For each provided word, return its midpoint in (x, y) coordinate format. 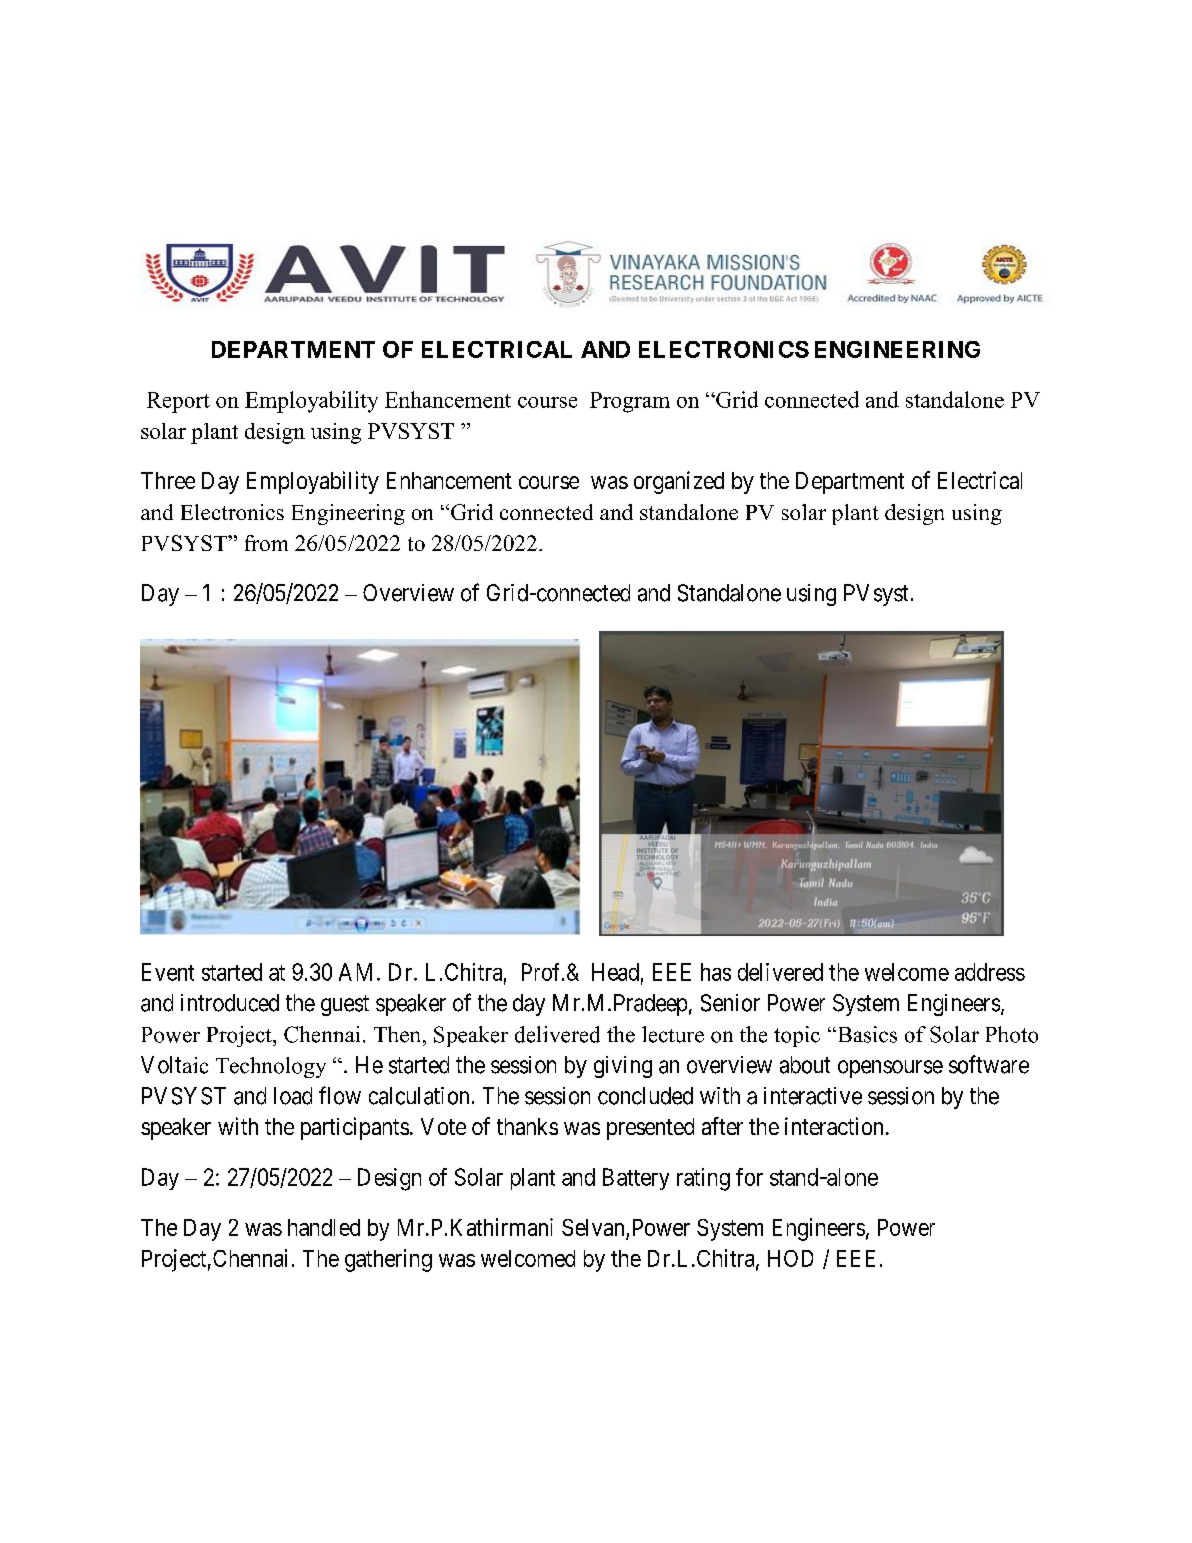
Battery (636, 1179)
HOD (790, 1258)
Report (178, 402)
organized (679, 482)
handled (324, 1227)
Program (630, 402)
